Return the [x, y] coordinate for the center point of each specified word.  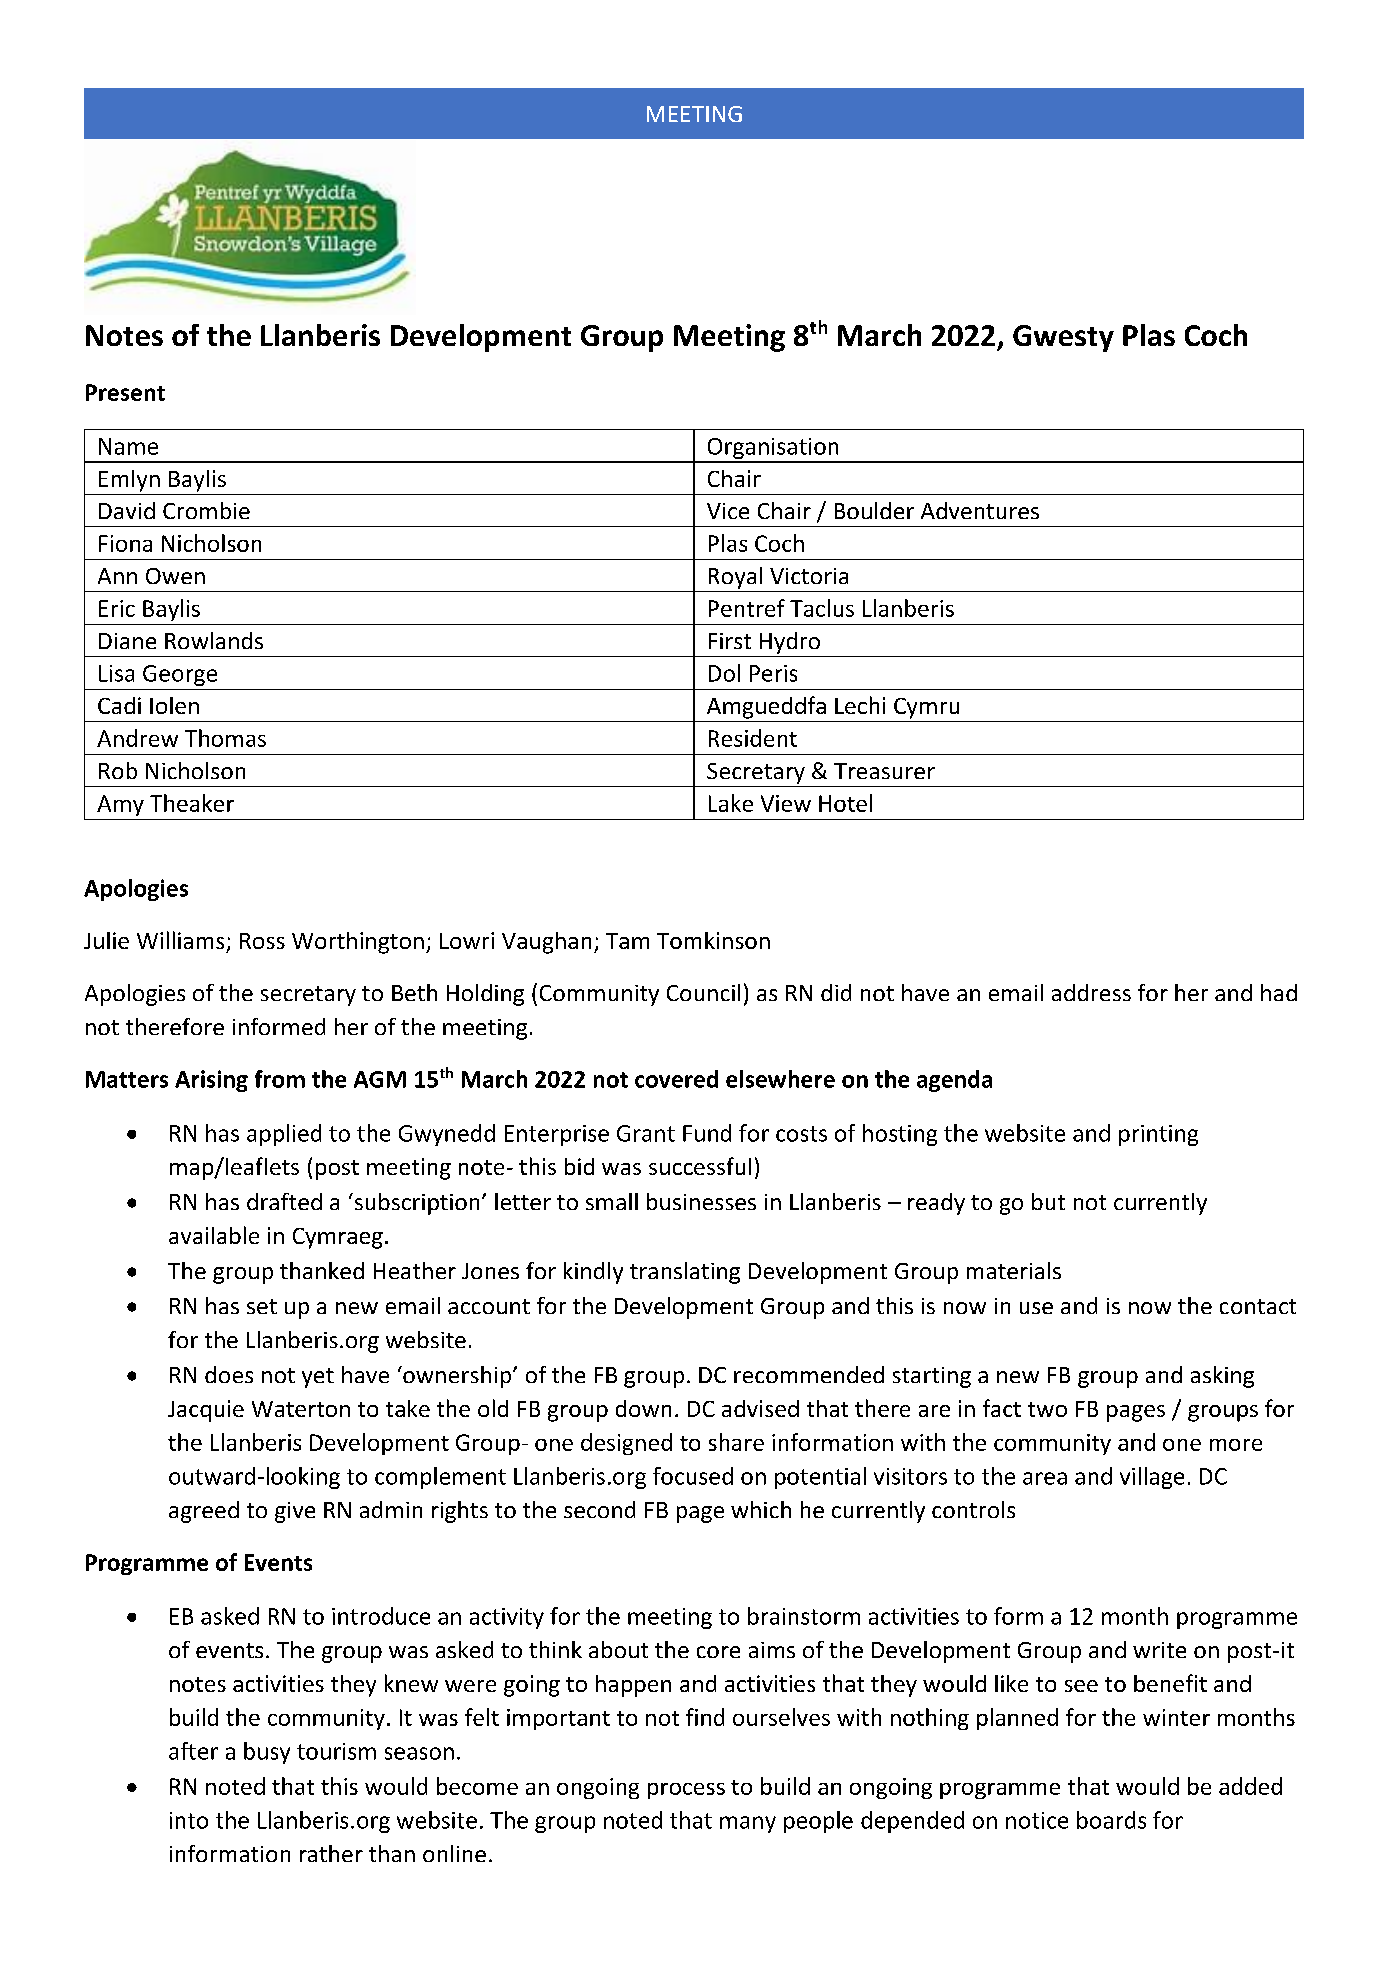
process [686, 1791]
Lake [731, 803]
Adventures [980, 510]
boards [1111, 1820]
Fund [707, 1133]
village [1152, 1478]
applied [284, 1135]
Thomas [225, 738]
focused [693, 1476]
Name [128, 446]
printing [1158, 1135]
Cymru [926, 708]
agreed [204, 1512]
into [189, 1820]
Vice [728, 511]
